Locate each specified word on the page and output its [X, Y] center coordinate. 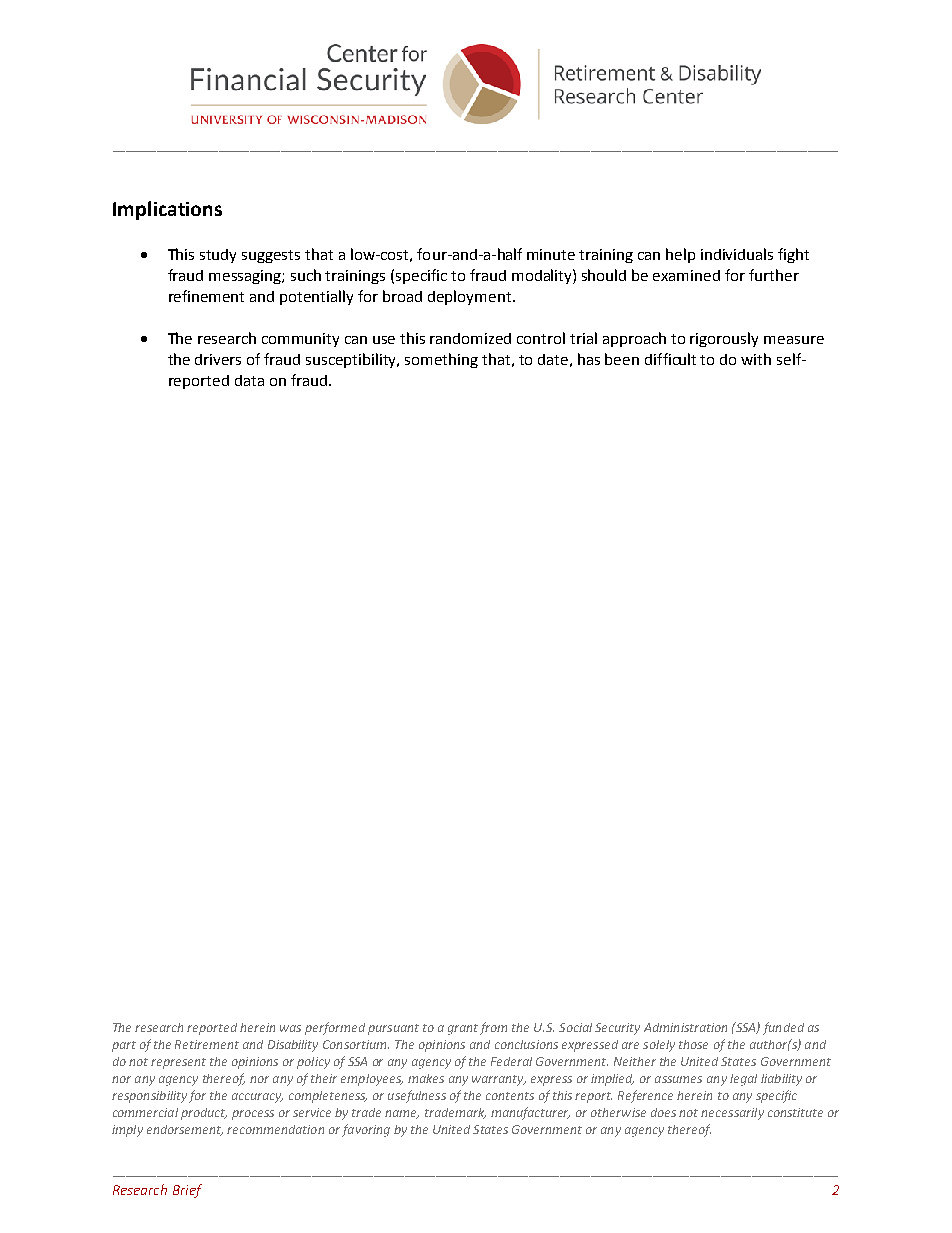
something [441, 360]
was [290, 1028]
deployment [471, 297]
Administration [685, 1027]
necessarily [732, 1114]
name [402, 1114]
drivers [218, 359]
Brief [187, 1191]
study [218, 256]
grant [463, 1029]
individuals [737, 254]
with [756, 359]
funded [783, 1028]
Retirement [207, 1044]
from [493, 1028]
